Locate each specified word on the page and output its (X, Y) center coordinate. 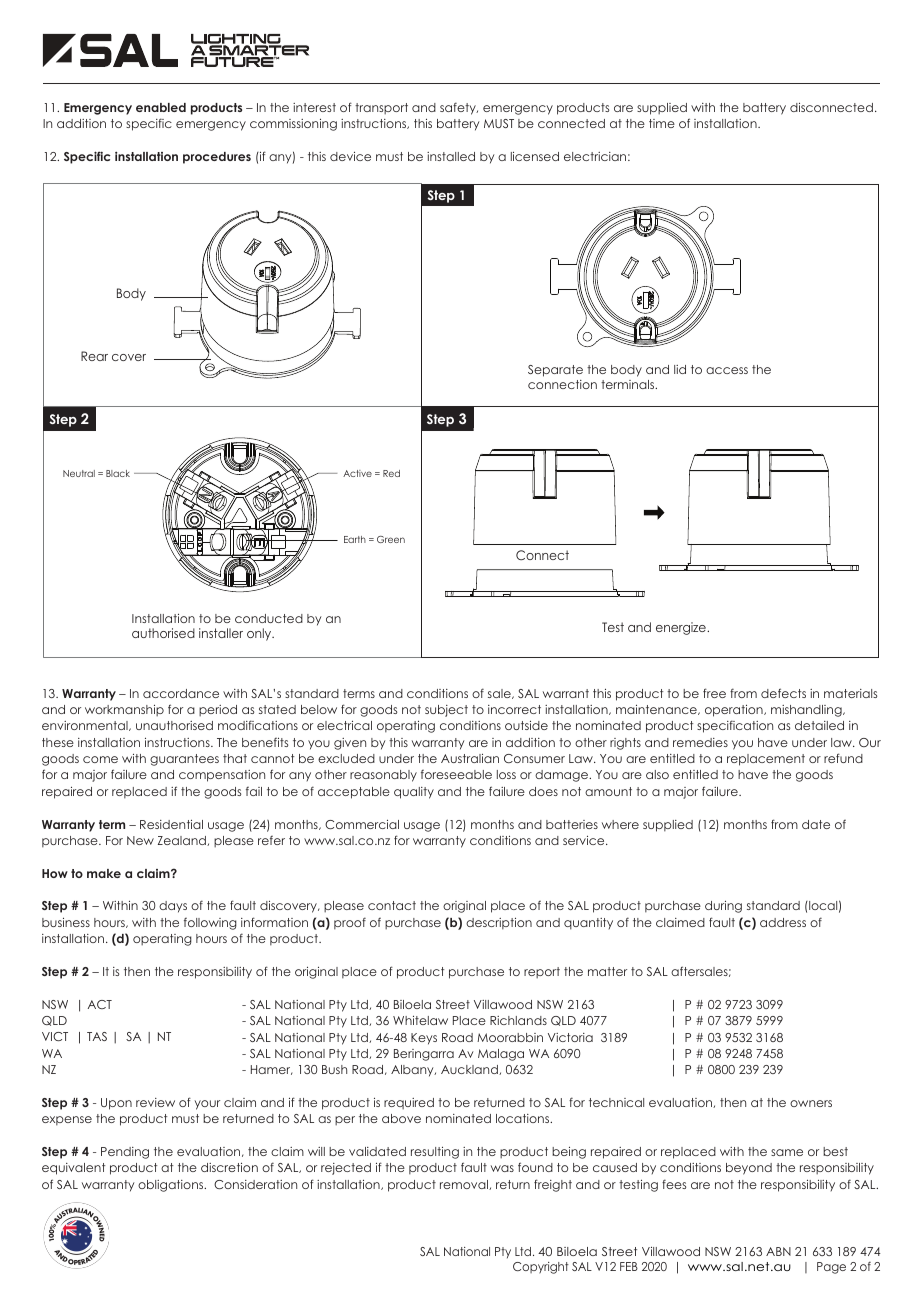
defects (783, 693)
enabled (161, 107)
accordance (181, 693)
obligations (172, 1186)
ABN (778, 1251)
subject (446, 711)
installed (451, 156)
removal (465, 1185)
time (662, 123)
